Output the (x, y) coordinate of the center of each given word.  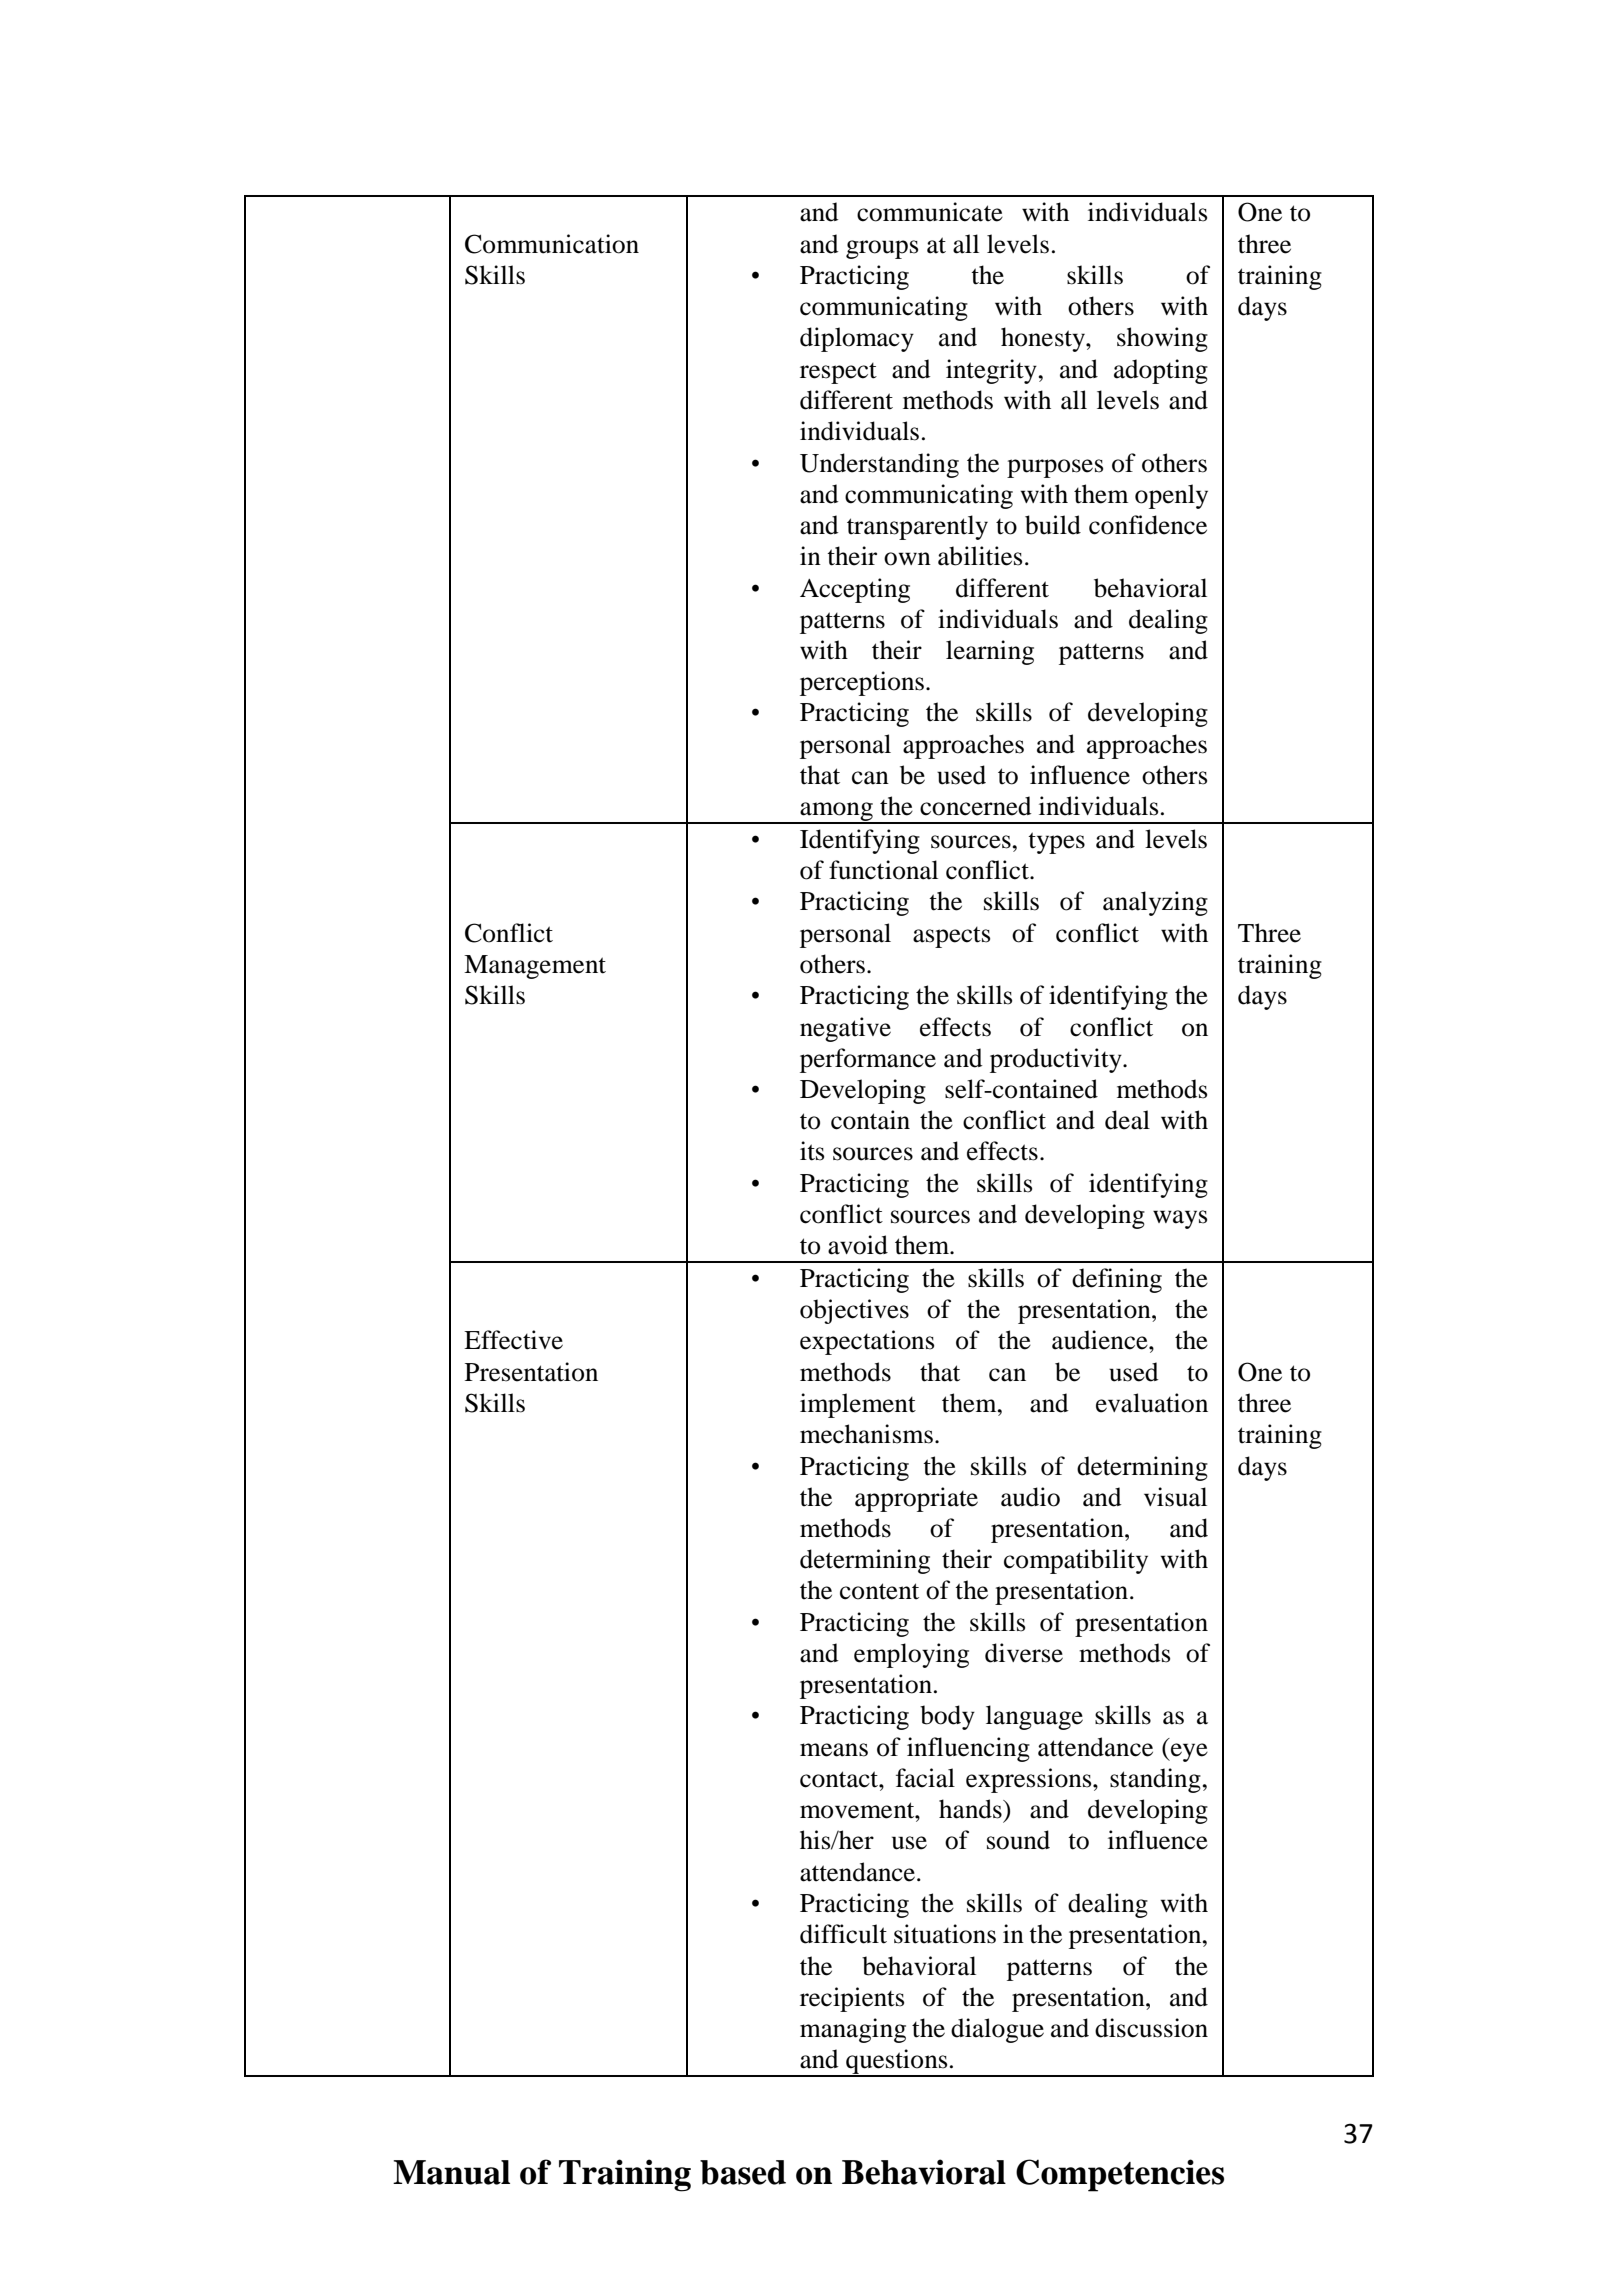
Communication (552, 244)
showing (1162, 339)
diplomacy (857, 339)
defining (1117, 1280)
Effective (513, 1340)
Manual (451, 2172)
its (812, 1151)
